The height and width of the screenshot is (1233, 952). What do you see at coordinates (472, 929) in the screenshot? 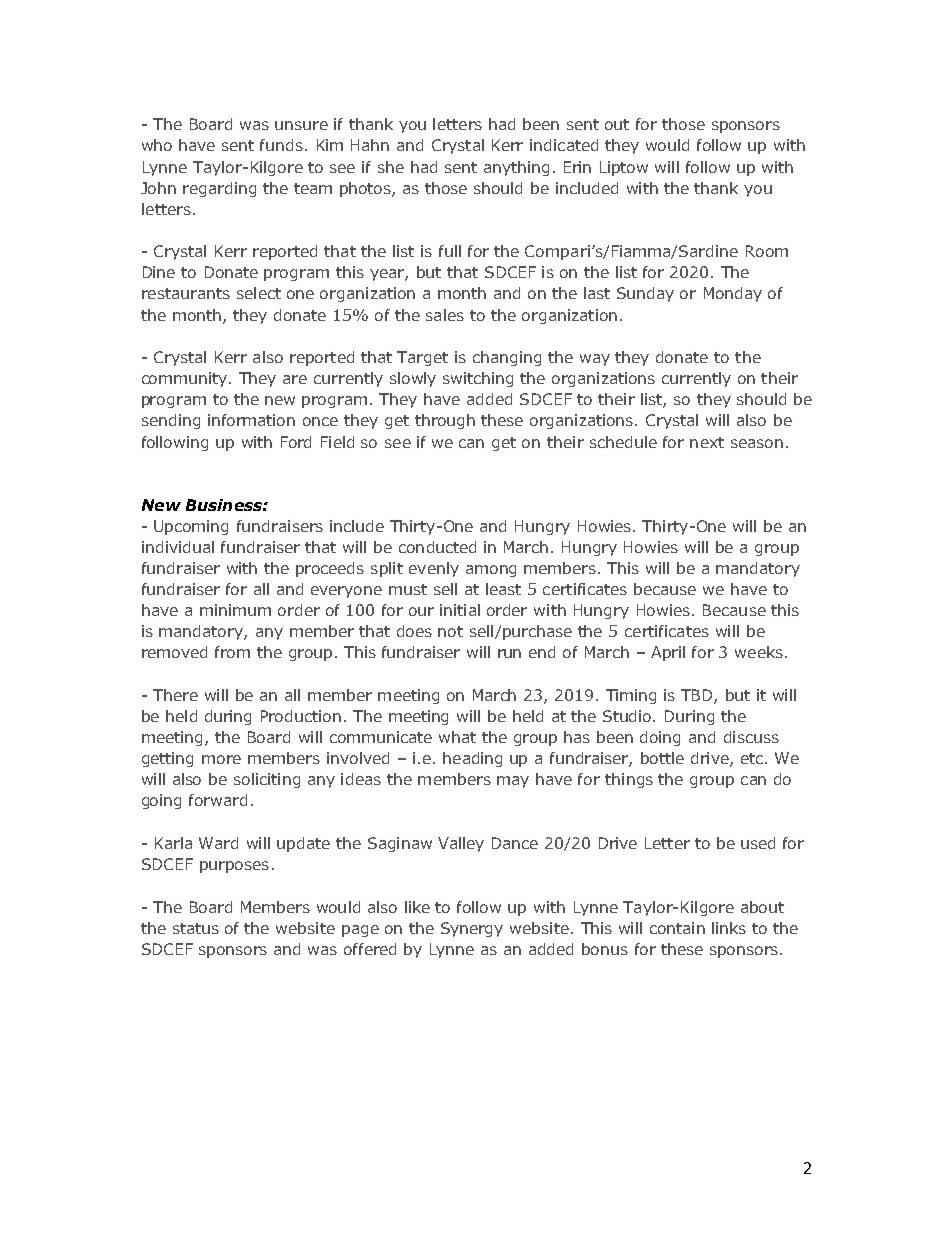
I see `Synergy` at bounding box center [472, 929].
